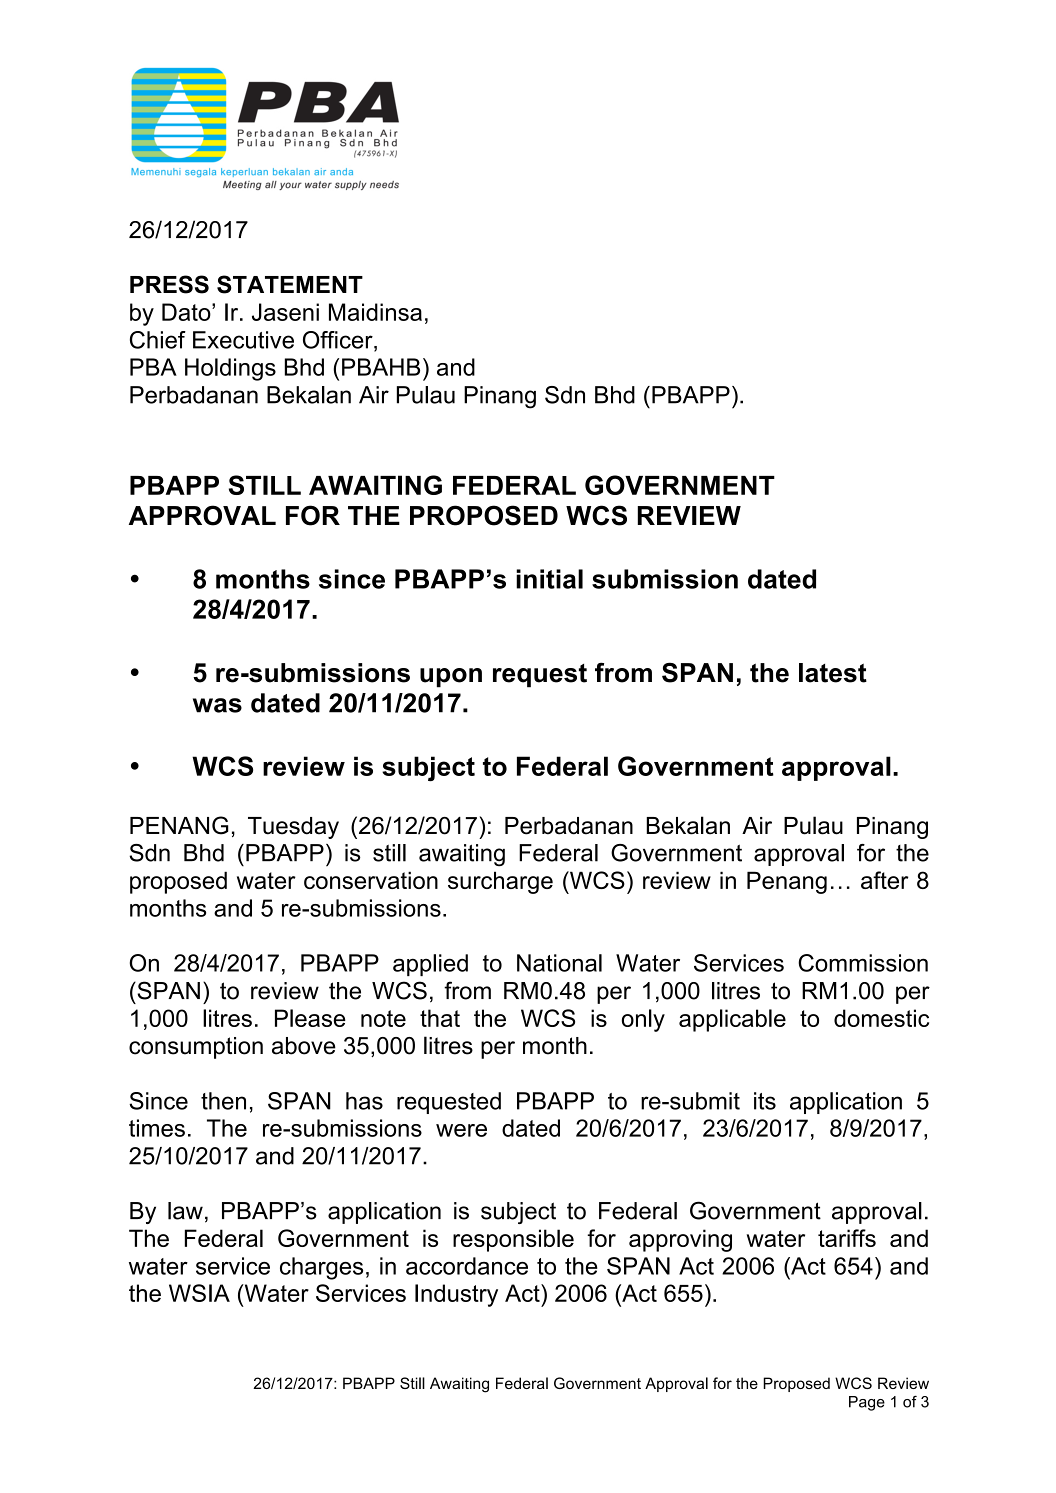  What do you see at coordinates (321, 1268) in the document?
I see `charges` at bounding box center [321, 1268].
